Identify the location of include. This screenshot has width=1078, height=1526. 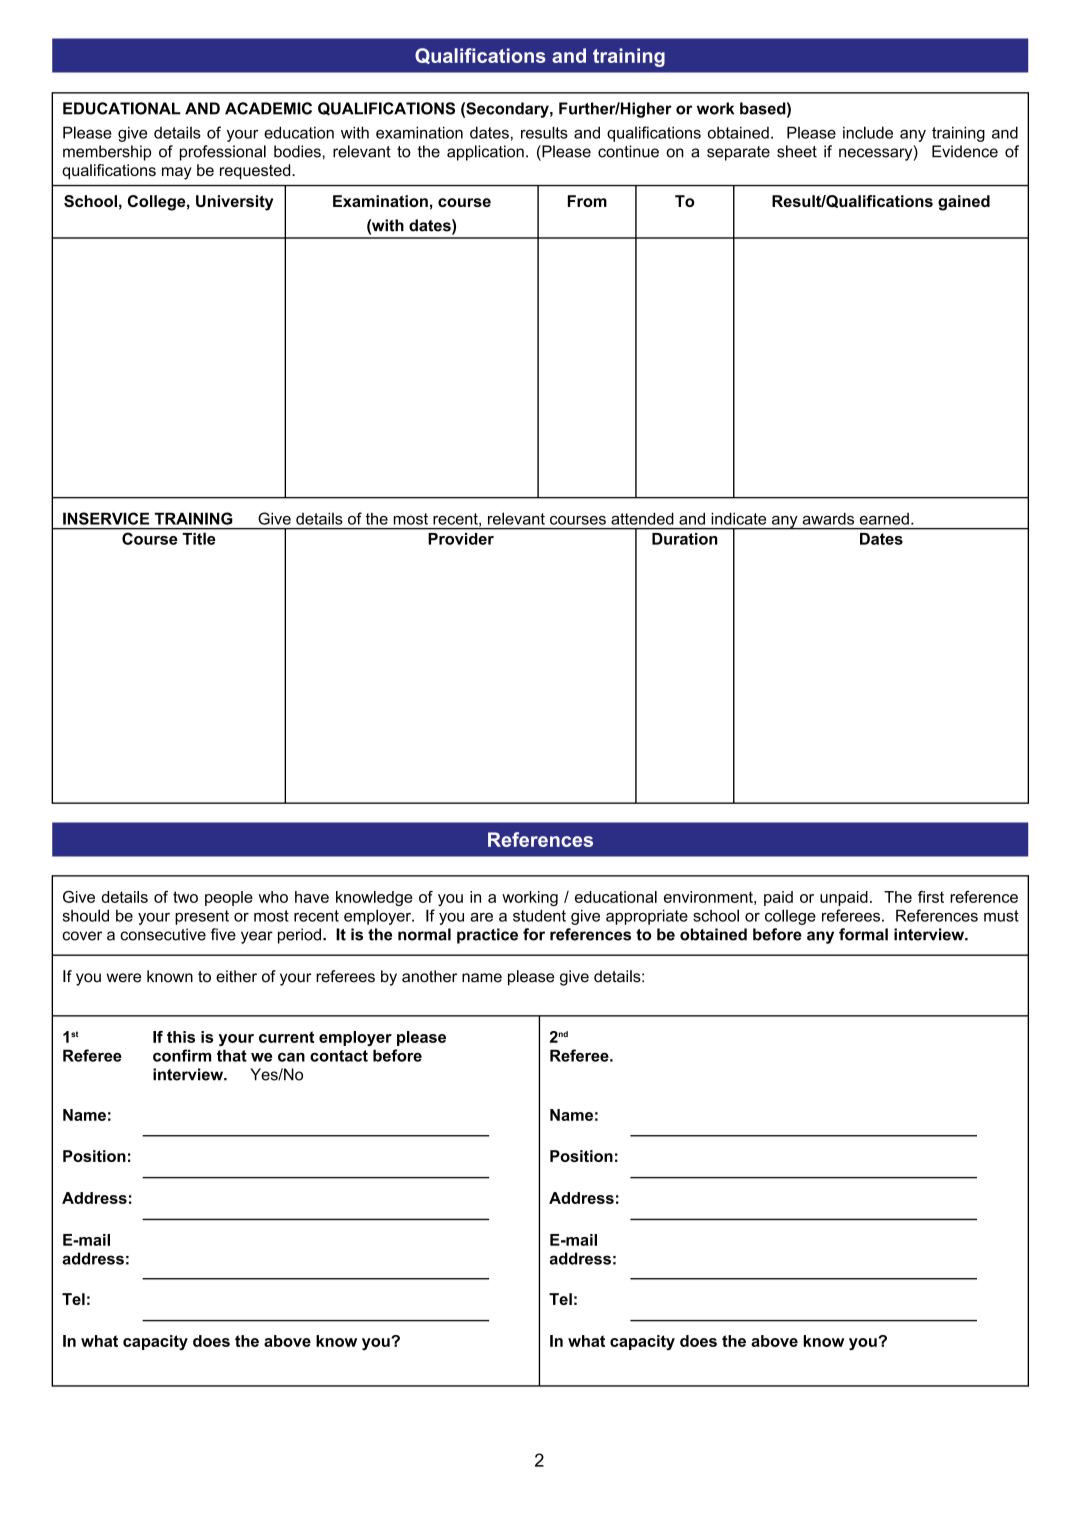
(868, 132).
